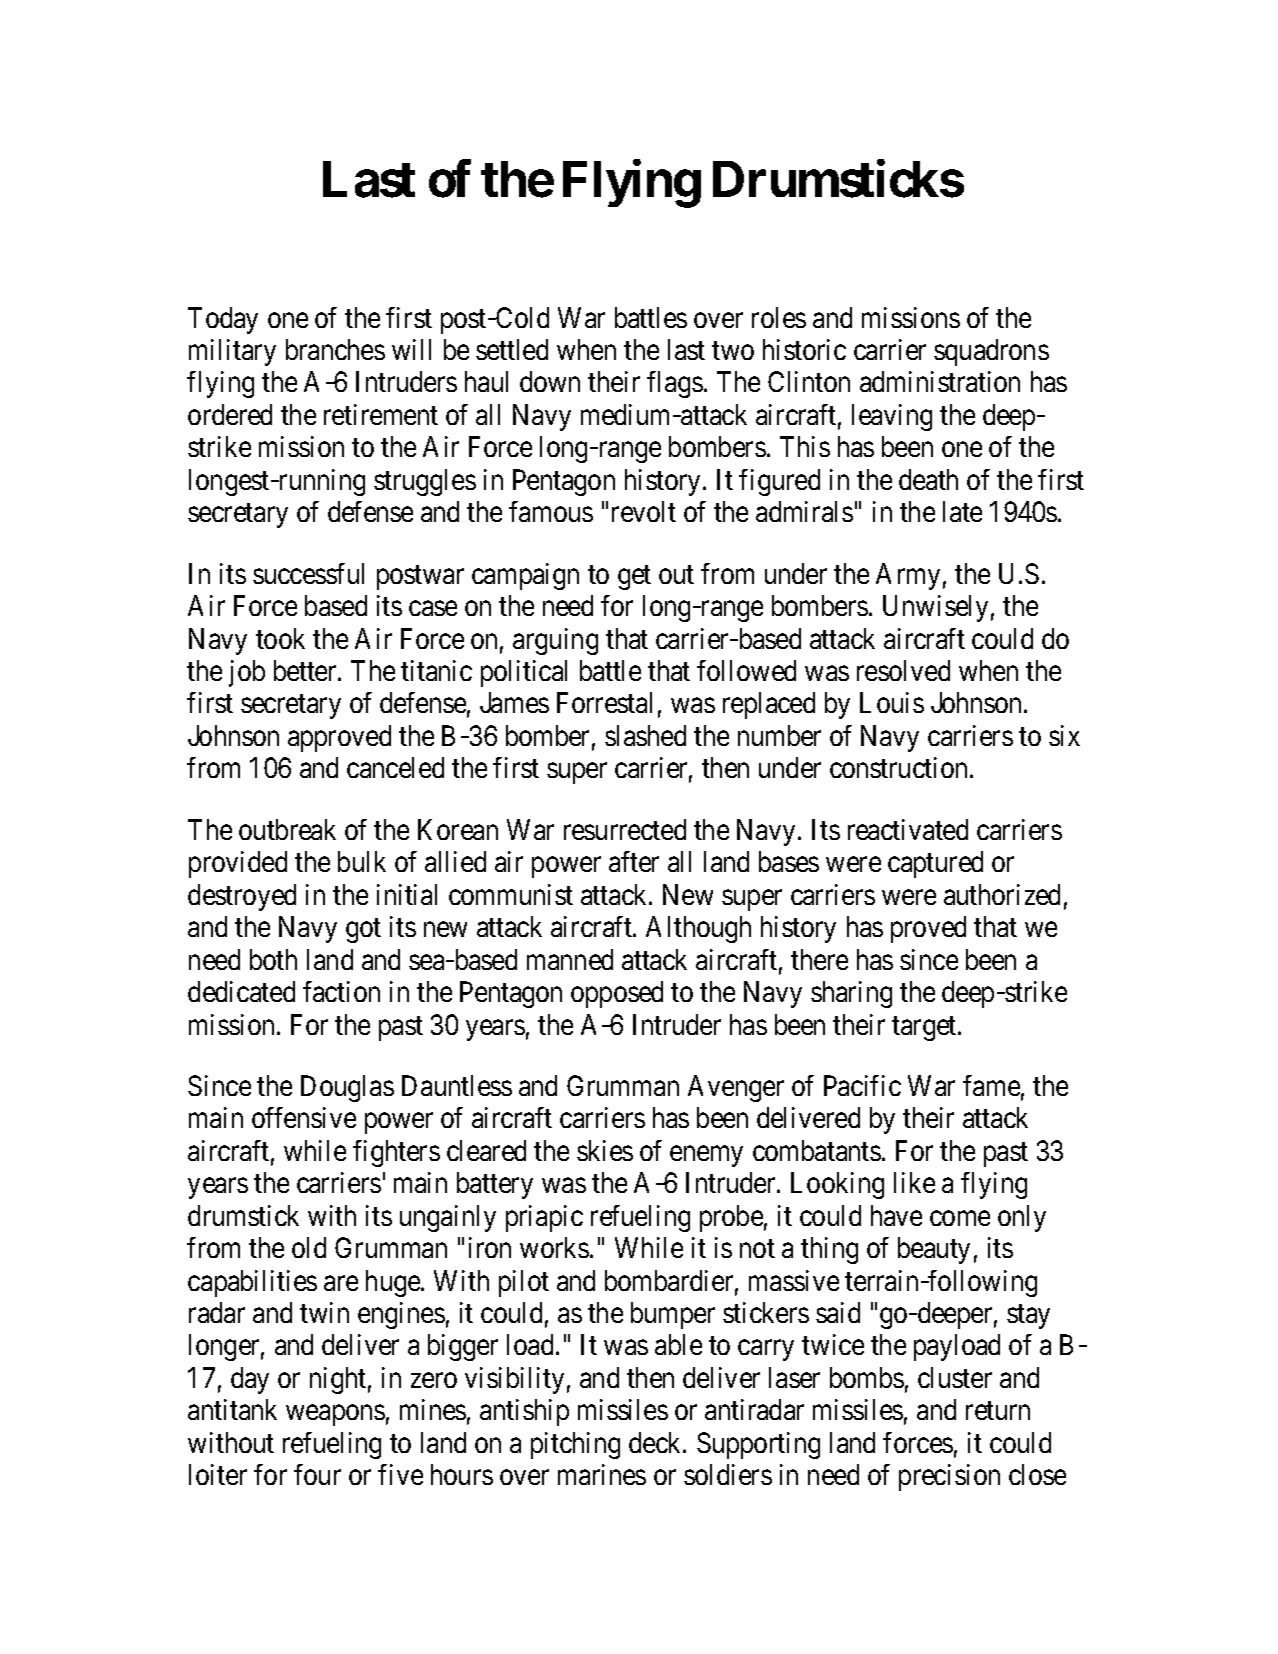 The width and height of the screenshot is (1278, 1654). Describe the element at coordinates (605, 1150) in the screenshot. I see `skies` at that location.
